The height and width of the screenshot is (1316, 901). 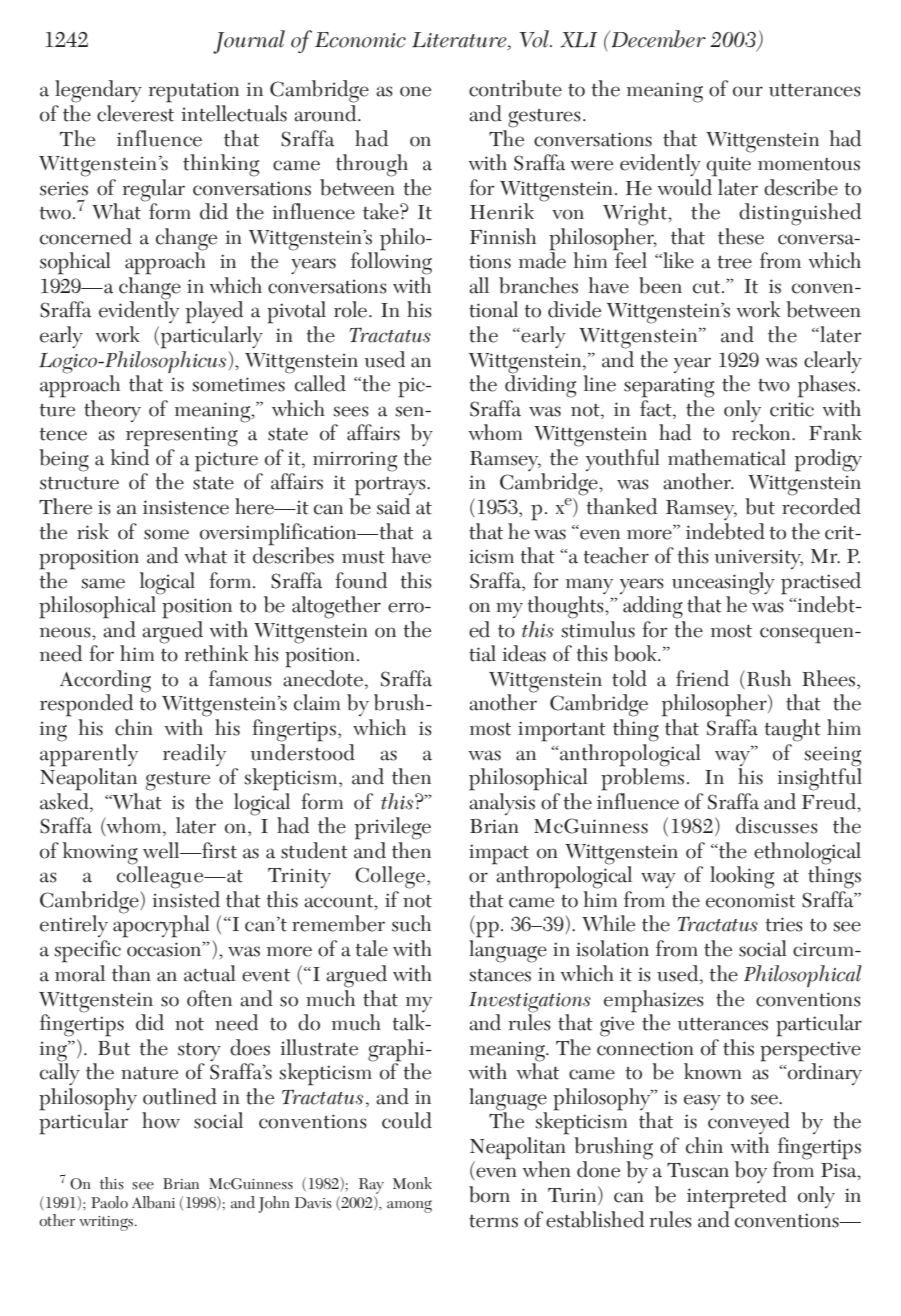 I want to click on separating, so click(x=669, y=387).
